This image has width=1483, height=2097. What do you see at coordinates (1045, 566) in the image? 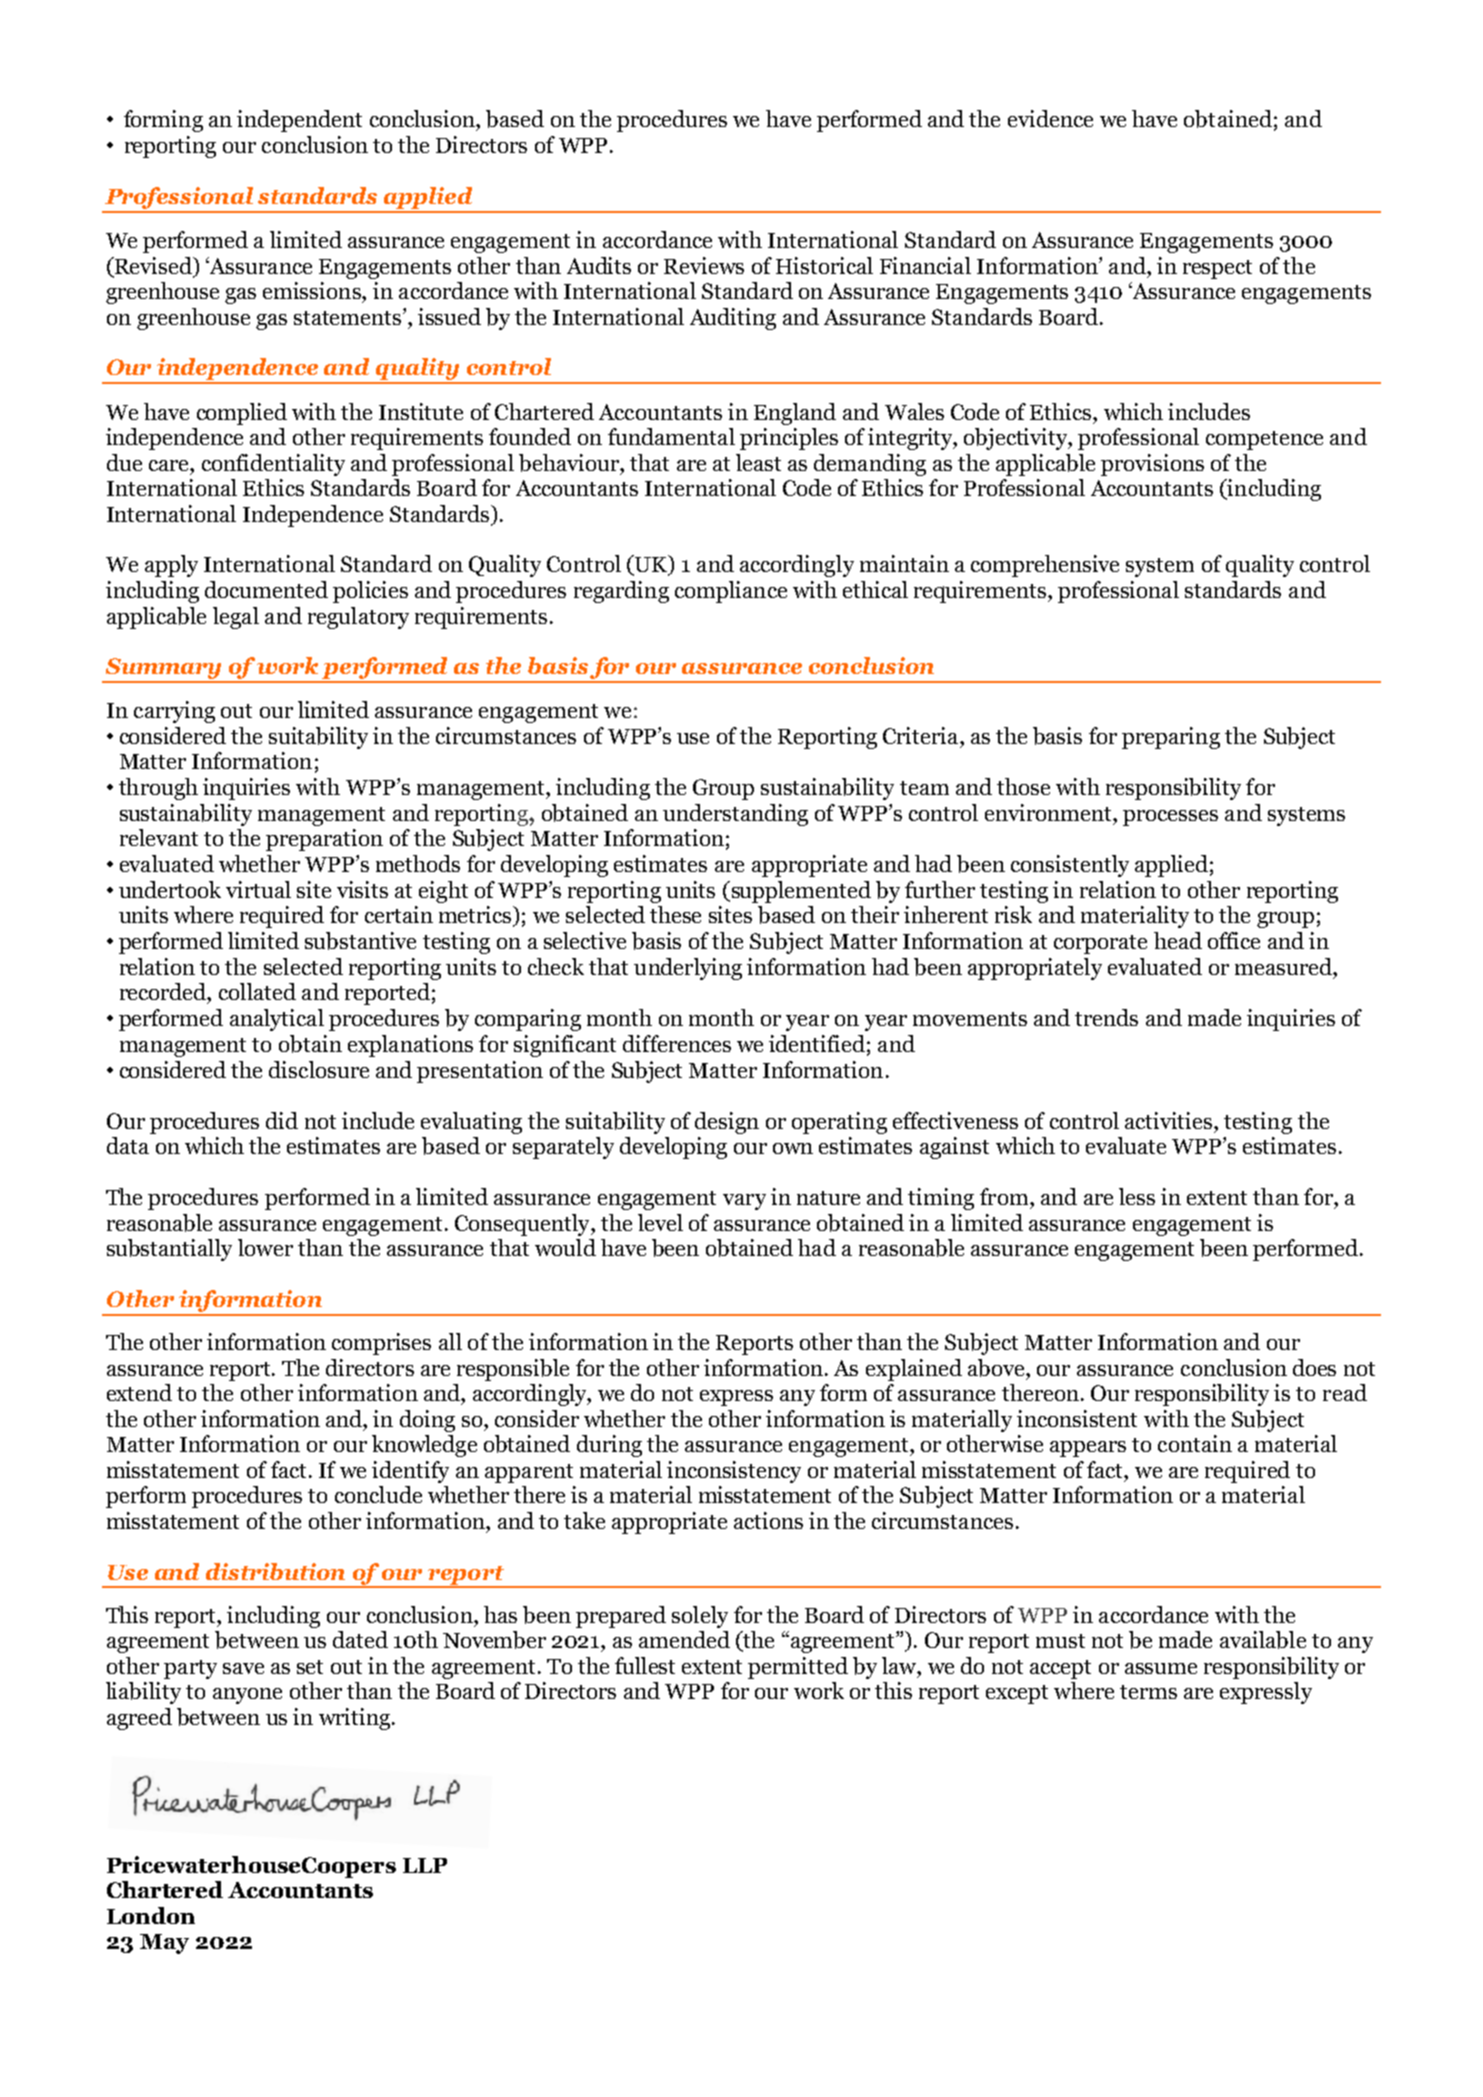
I see `comprehensive` at bounding box center [1045, 566].
